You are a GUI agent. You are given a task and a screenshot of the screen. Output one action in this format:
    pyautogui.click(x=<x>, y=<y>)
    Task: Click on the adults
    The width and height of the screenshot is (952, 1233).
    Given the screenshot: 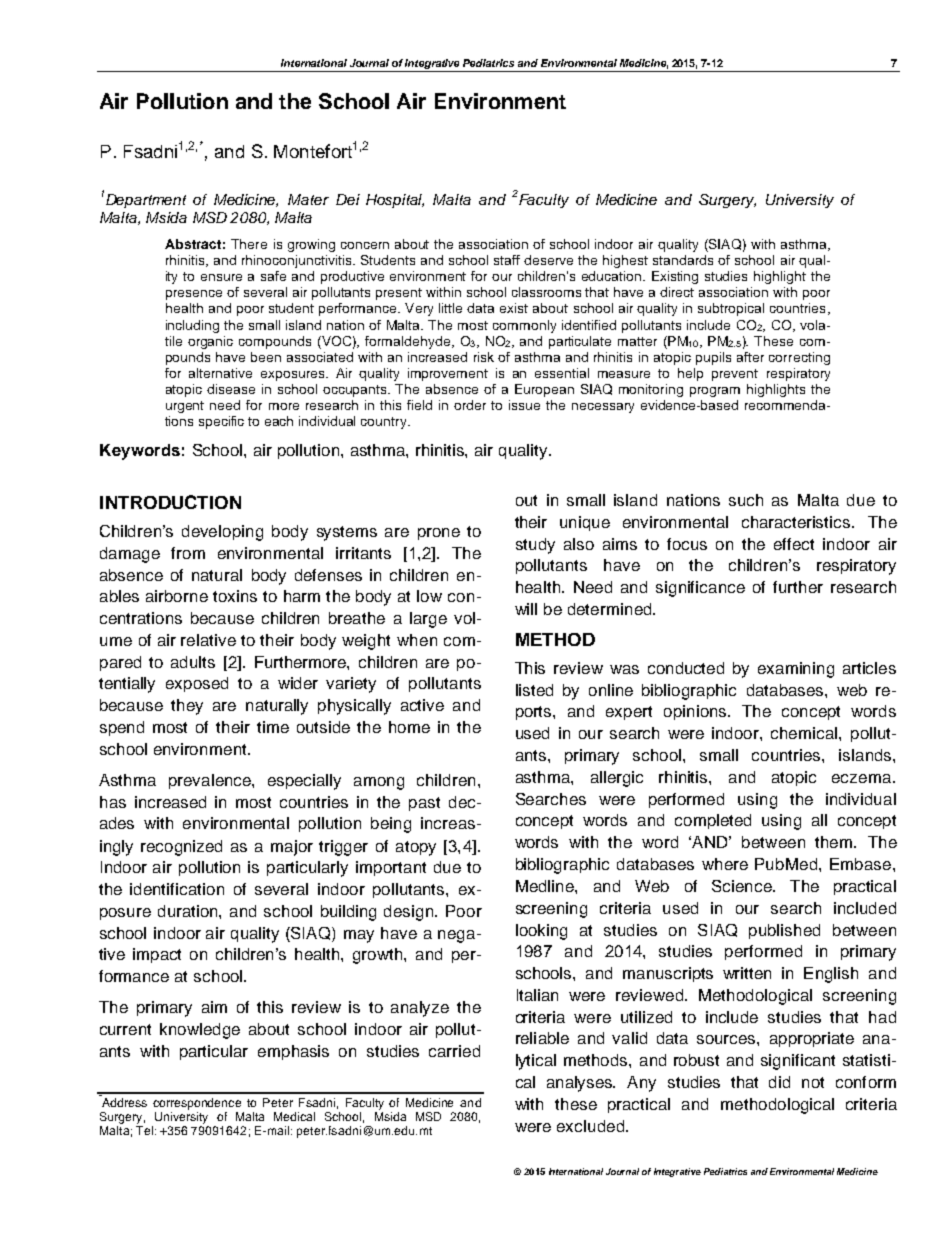 What is the action you would take?
    pyautogui.click(x=193, y=662)
